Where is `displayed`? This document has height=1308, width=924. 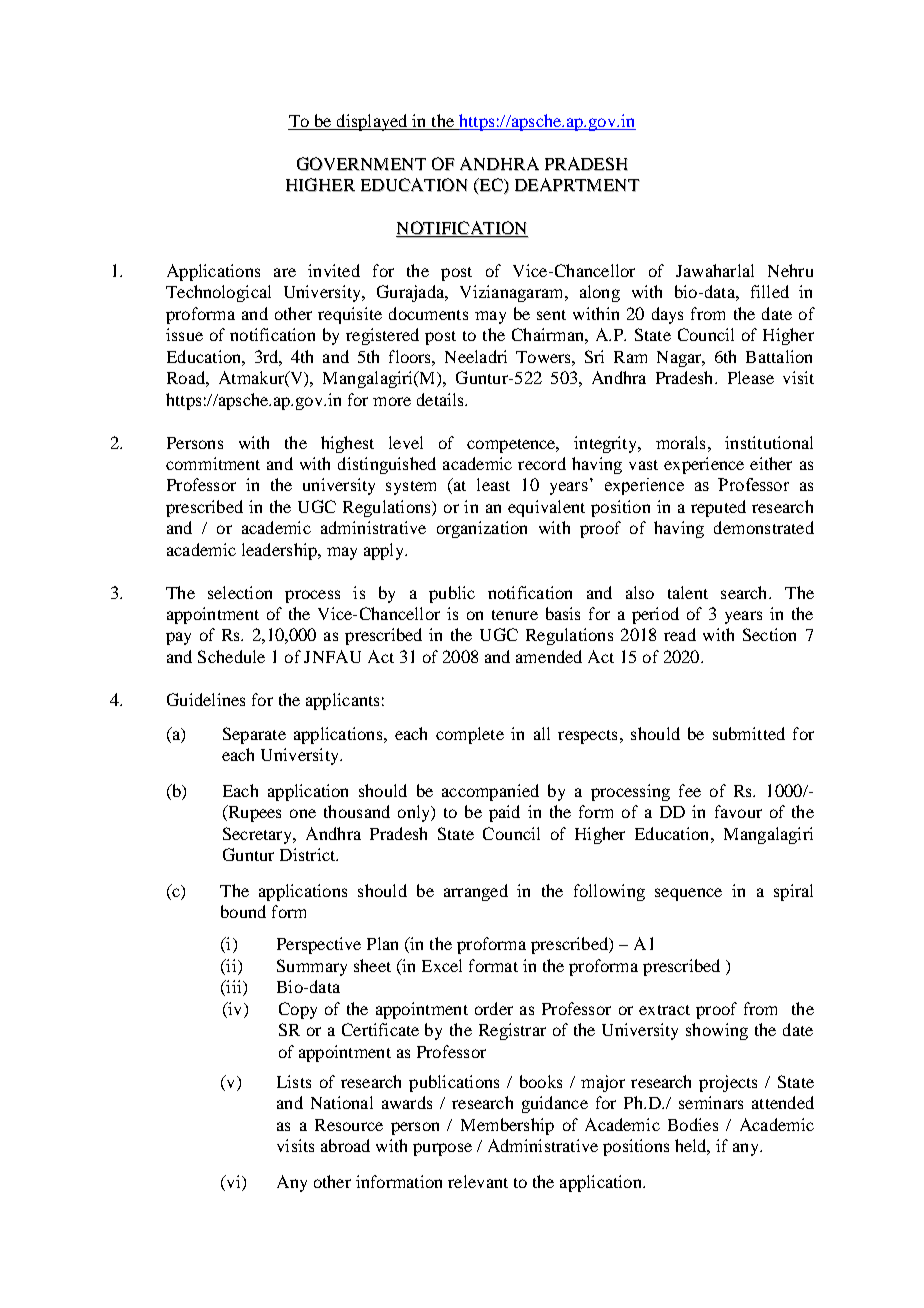 displayed is located at coordinates (372, 122).
